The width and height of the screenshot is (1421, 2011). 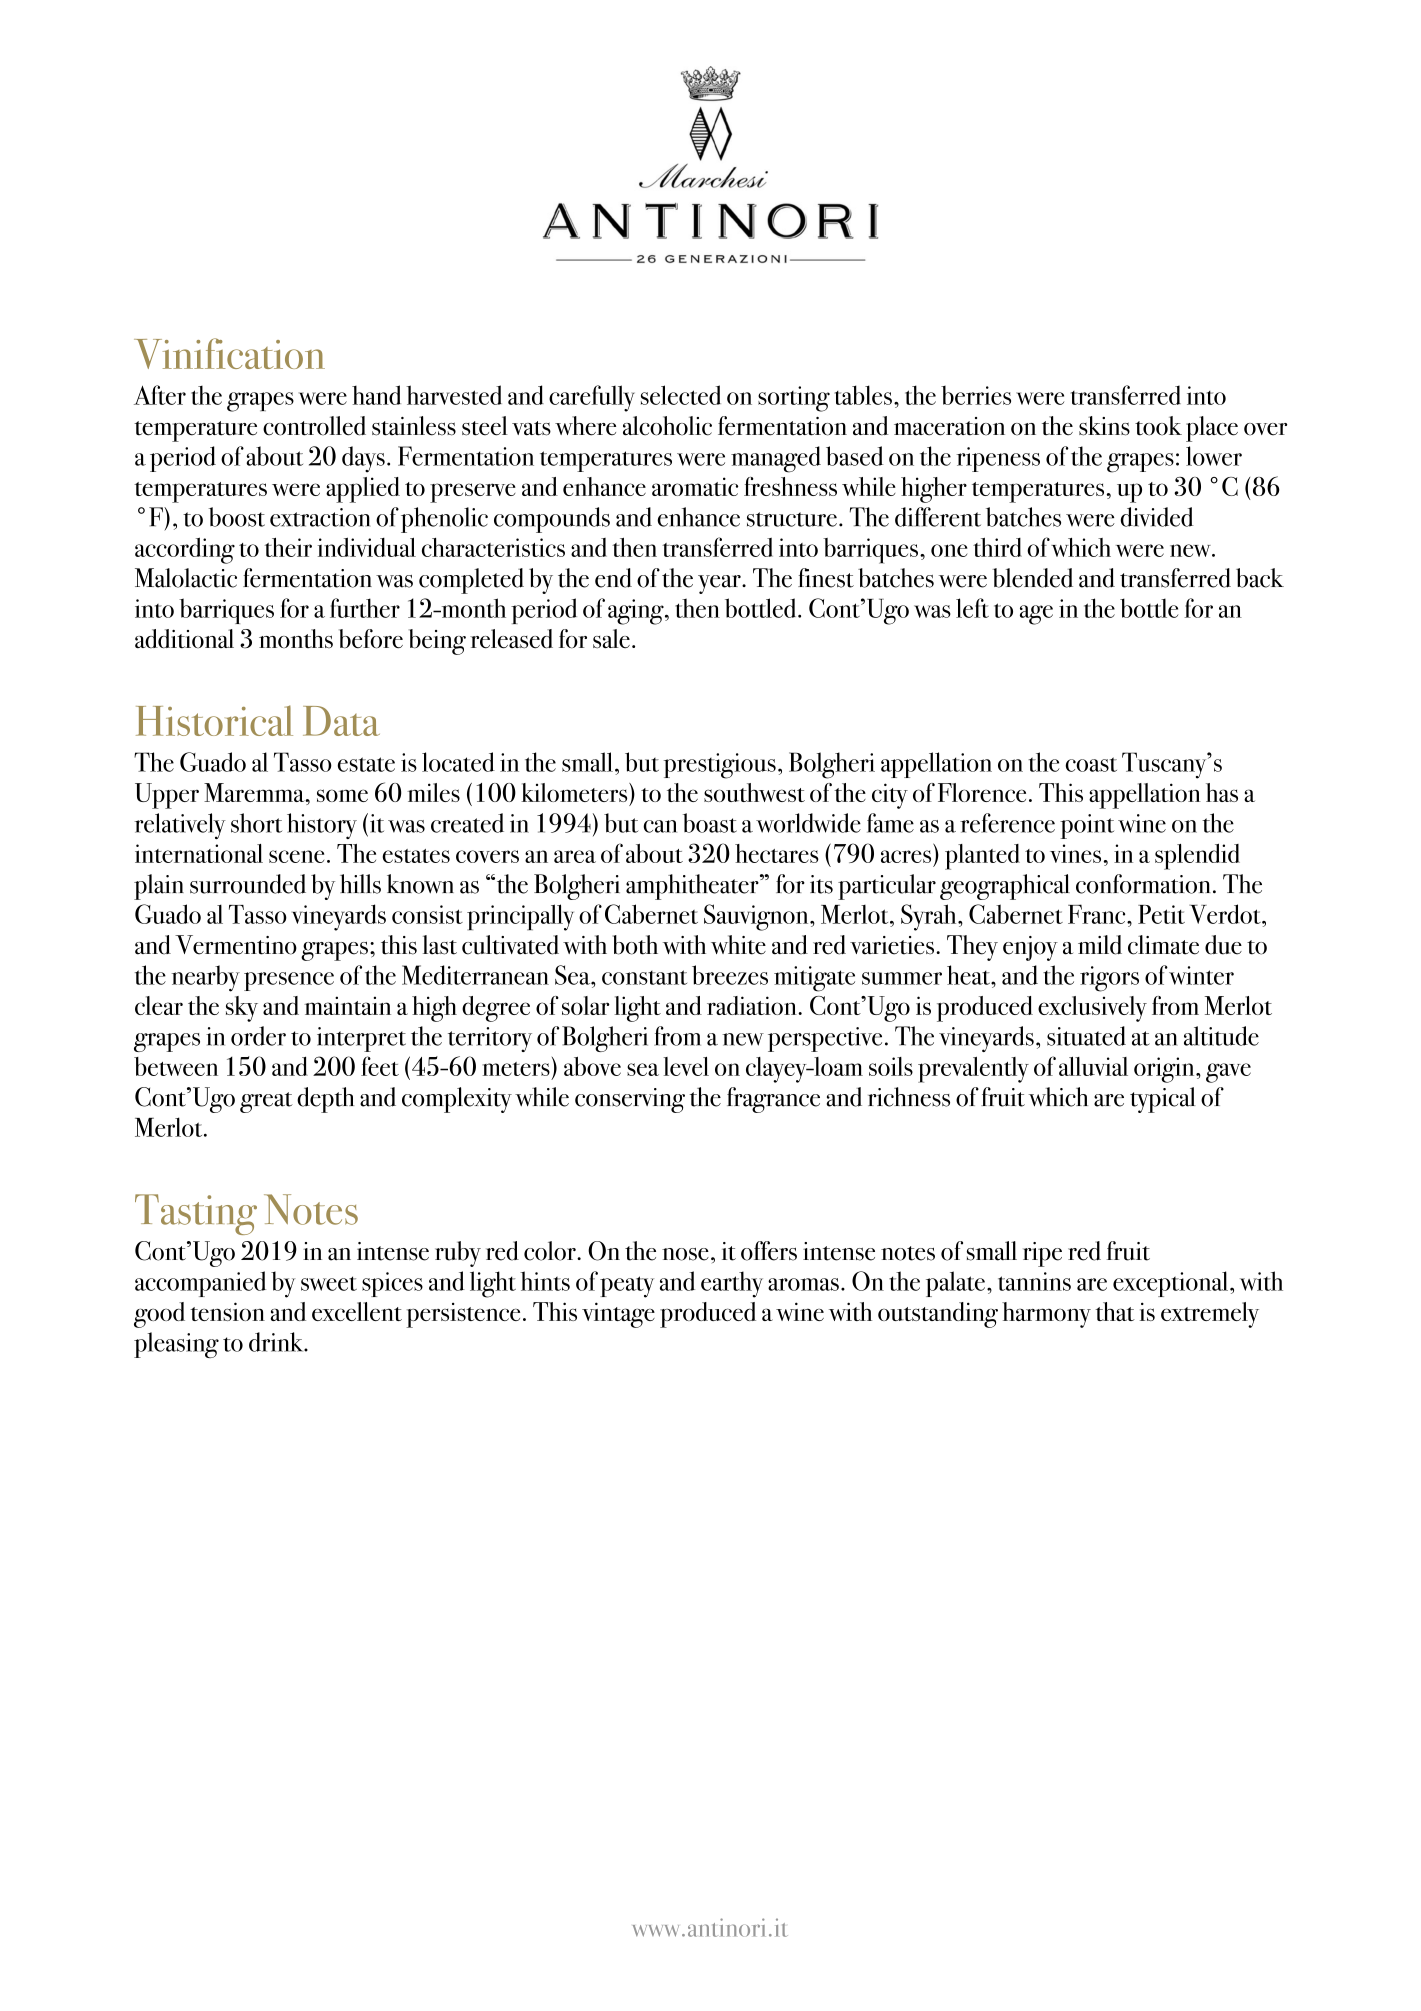 What do you see at coordinates (227, 1311) in the screenshot?
I see `tension` at bounding box center [227, 1311].
